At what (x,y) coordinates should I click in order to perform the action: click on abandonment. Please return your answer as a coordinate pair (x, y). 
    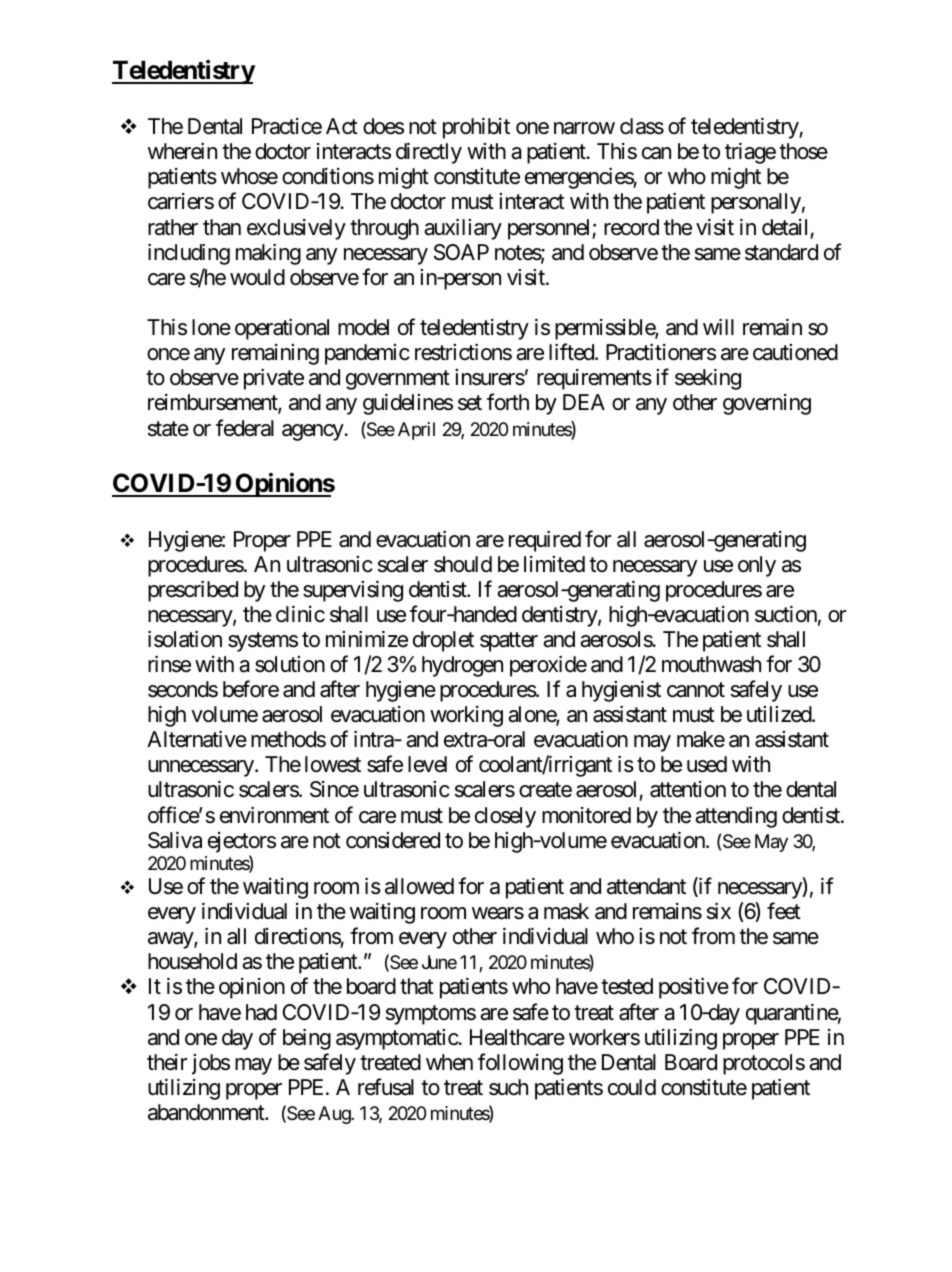
    Looking at the image, I should click on (207, 1112).
